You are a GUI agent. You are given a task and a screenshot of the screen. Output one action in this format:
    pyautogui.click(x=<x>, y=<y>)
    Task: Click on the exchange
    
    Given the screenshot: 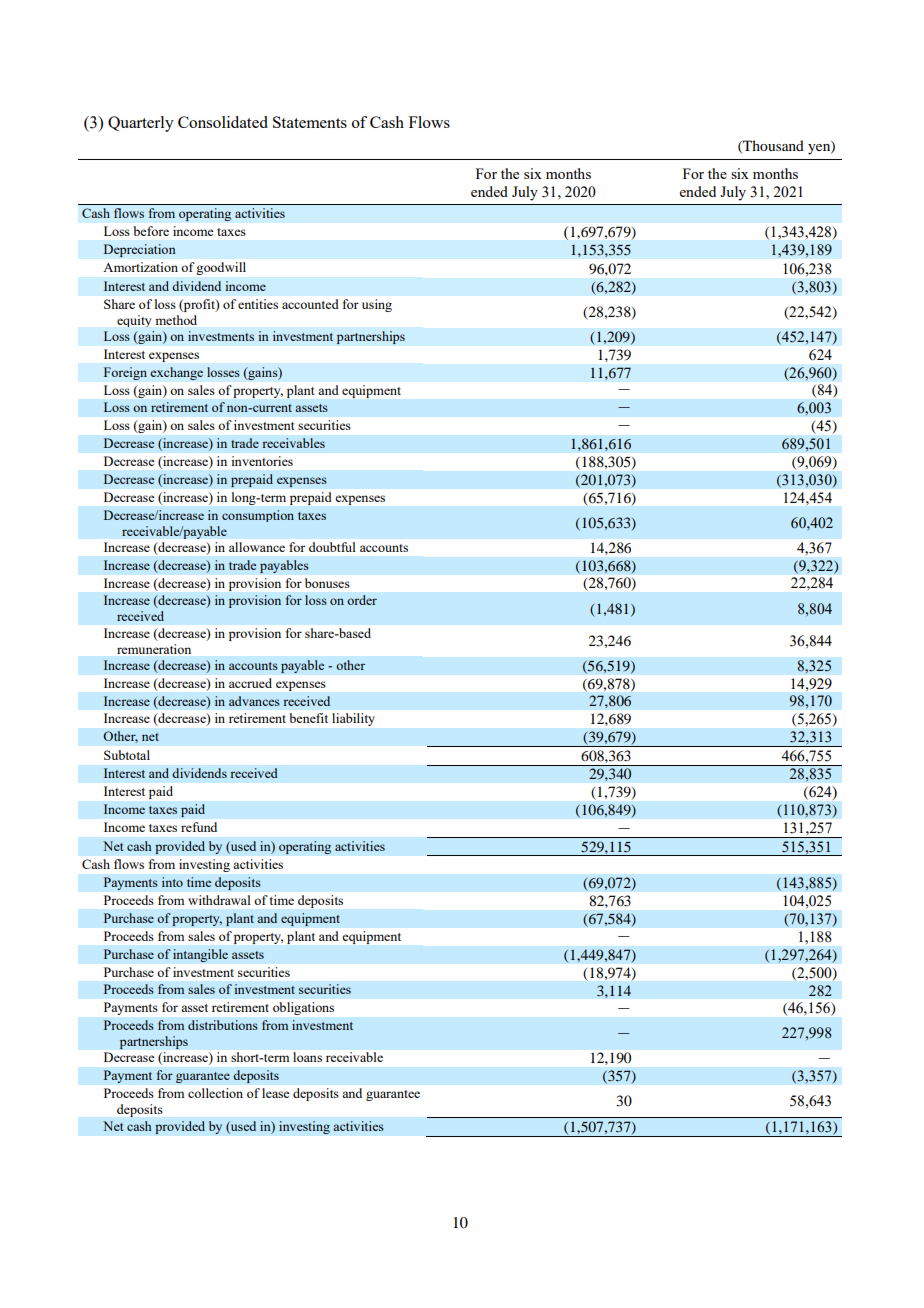 What is the action you would take?
    pyautogui.click(x=176, y=373)
